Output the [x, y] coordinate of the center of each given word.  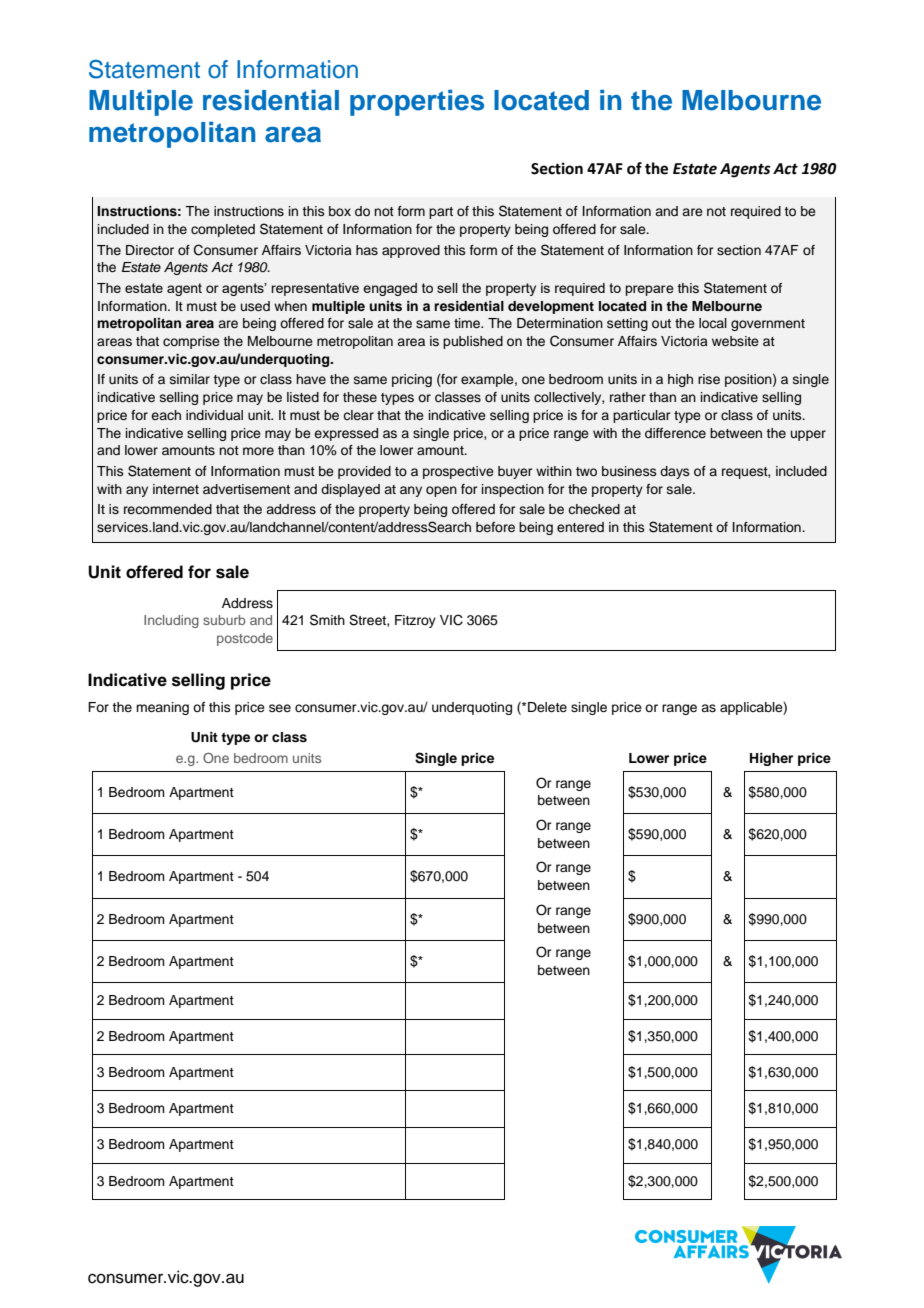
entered [580, 527]
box [340, 211]
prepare [649, 290]
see [280, 708]
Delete [547, 707]
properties [417, 102]
